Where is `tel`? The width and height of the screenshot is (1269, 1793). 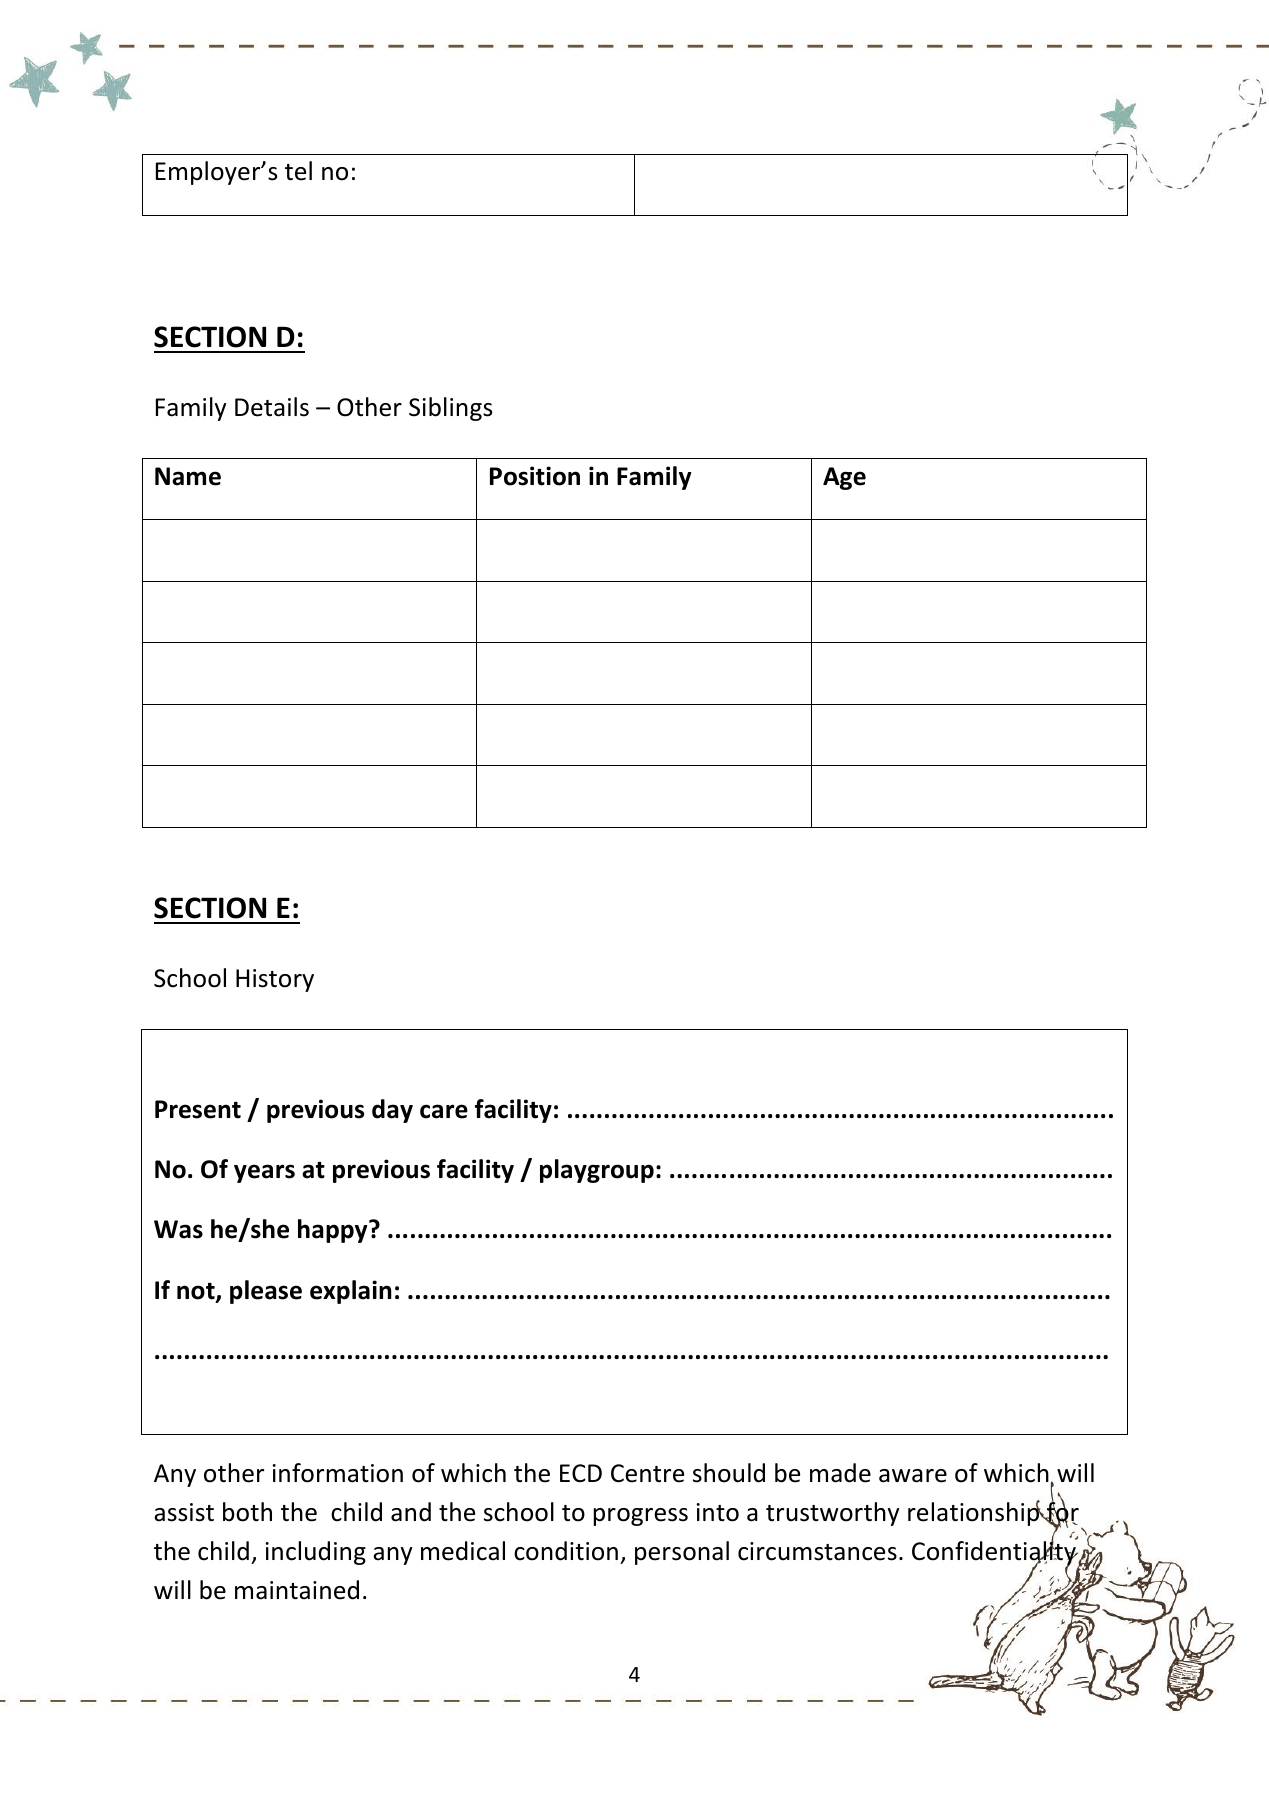 tel is located at coordinates (298, 171).
